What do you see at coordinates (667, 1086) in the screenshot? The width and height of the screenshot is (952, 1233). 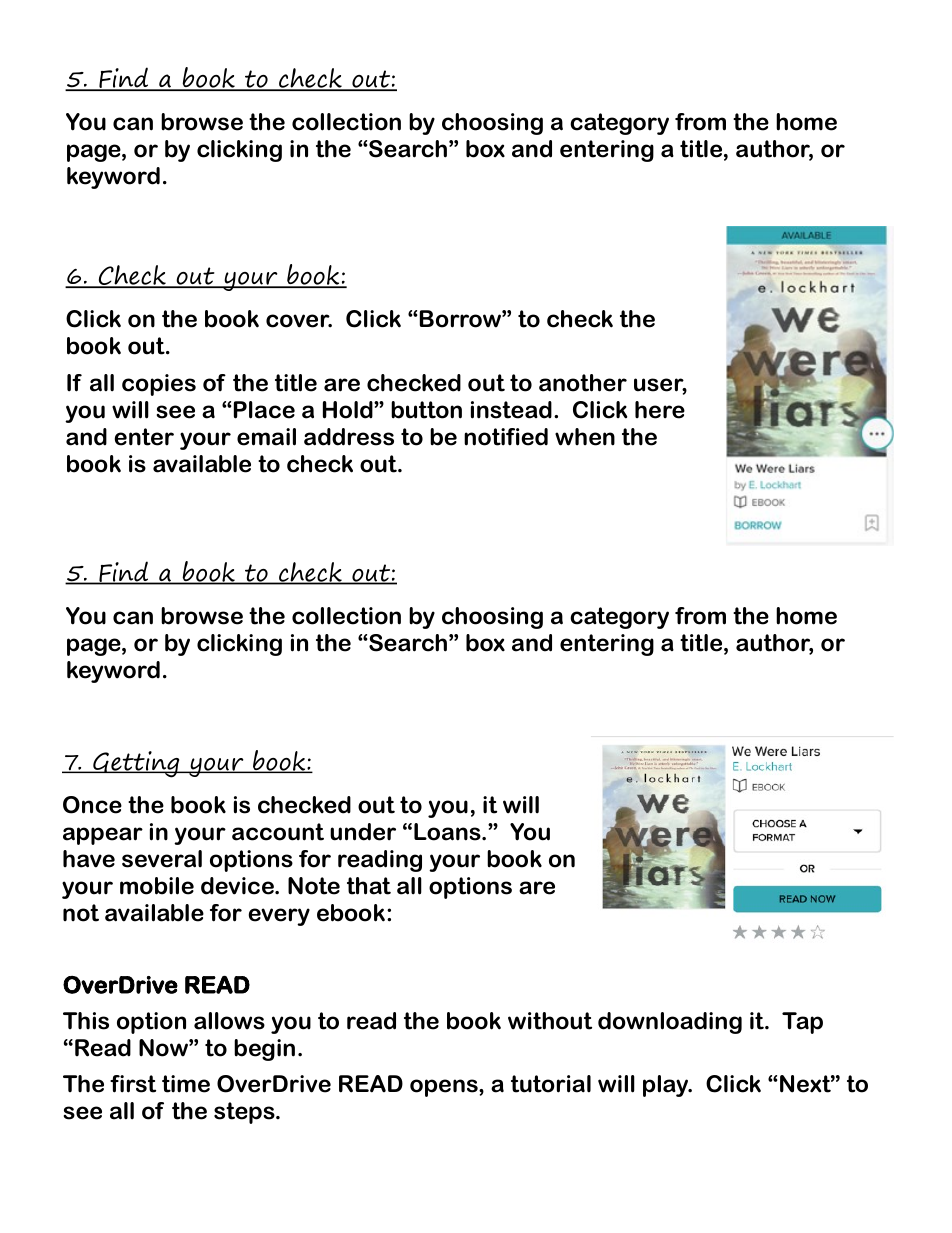 I see `play` at bounding box center [667, 1086].
